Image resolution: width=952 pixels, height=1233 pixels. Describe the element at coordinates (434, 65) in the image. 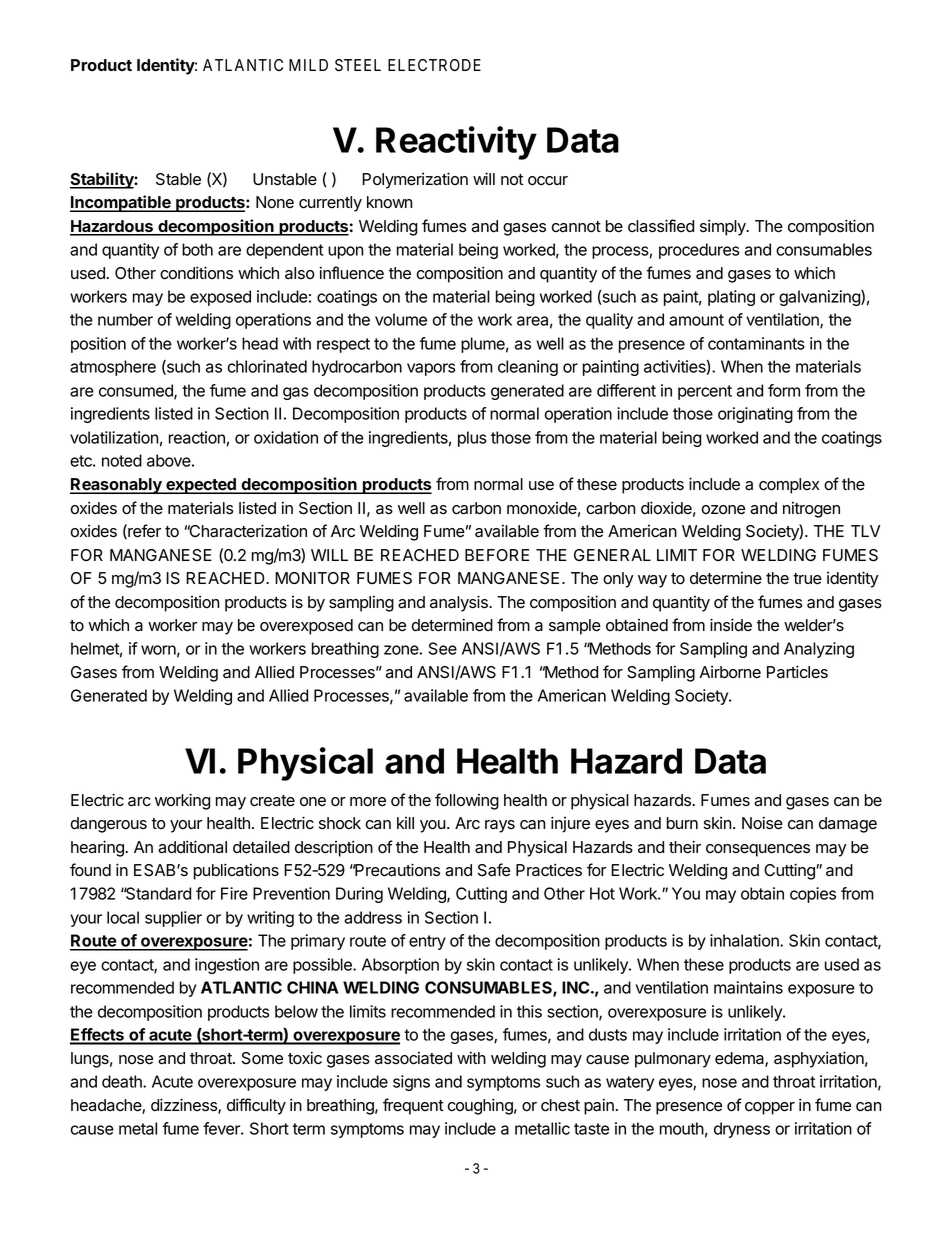

I see `ELECTRODE` at that location.
